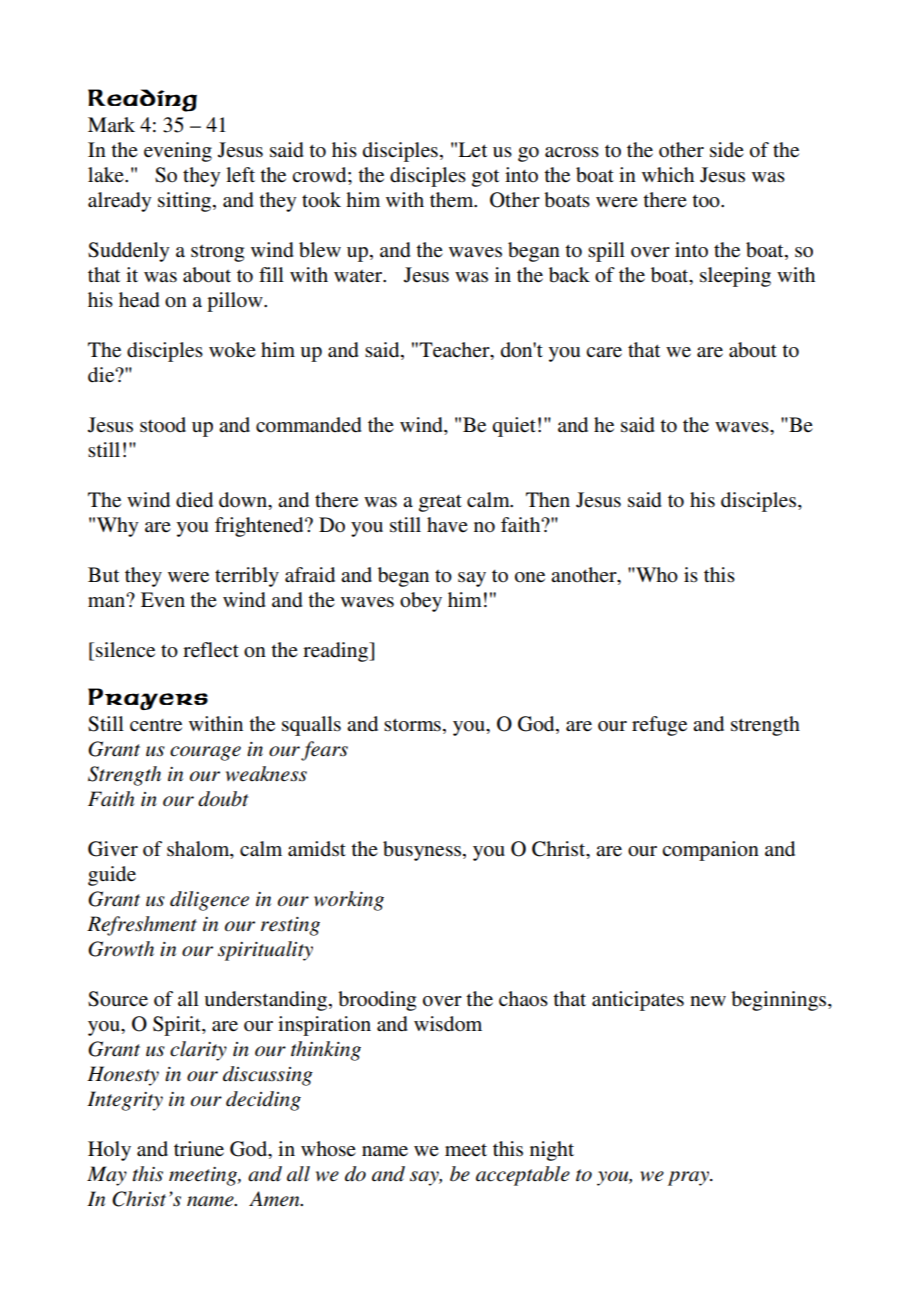 Image resolution: width=924 pixels, height=1308 pixels. Describe the element at coordinates (727, 150) in the screenshot. I see `side` at that location.
